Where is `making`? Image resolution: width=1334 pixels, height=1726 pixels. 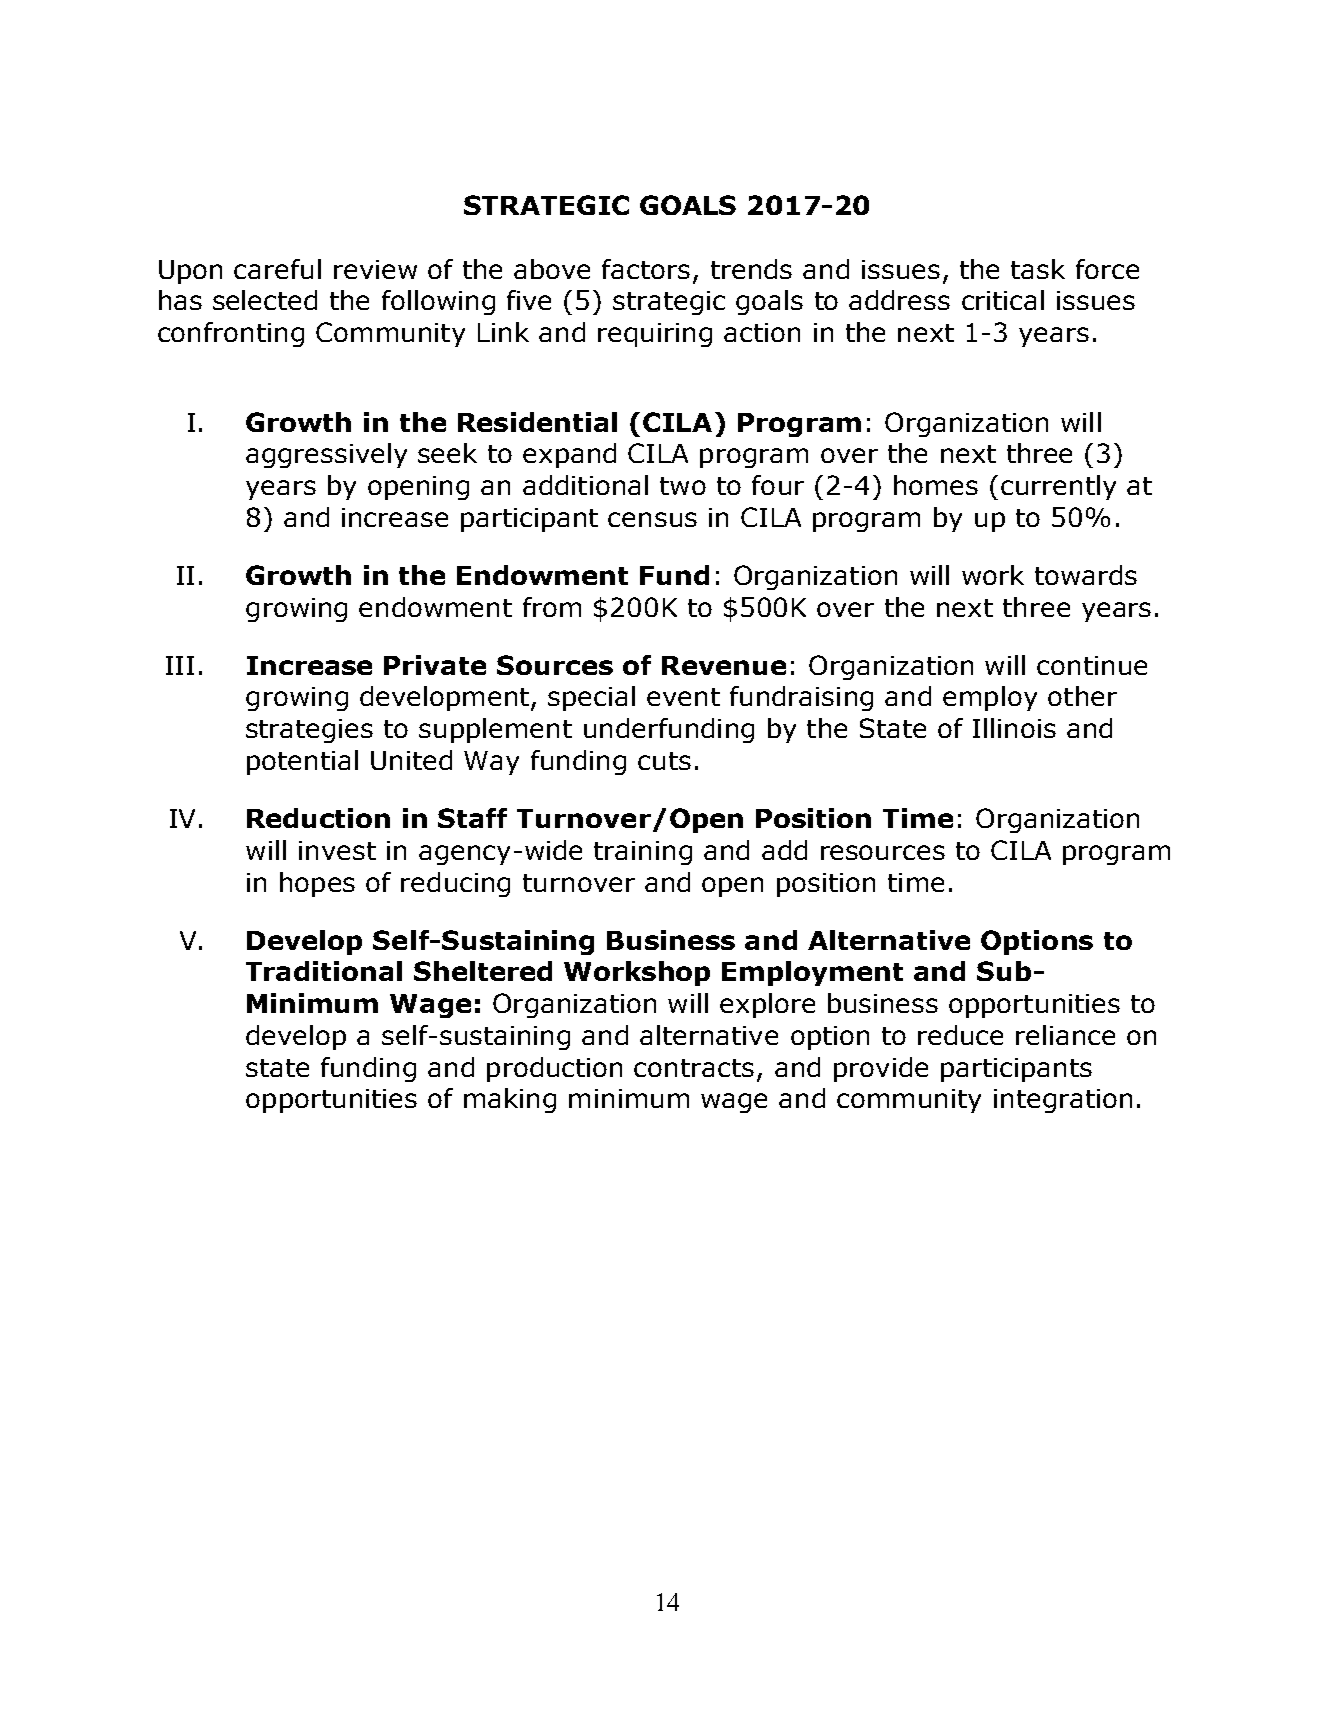 making is located at coordinates (510, 1100).
